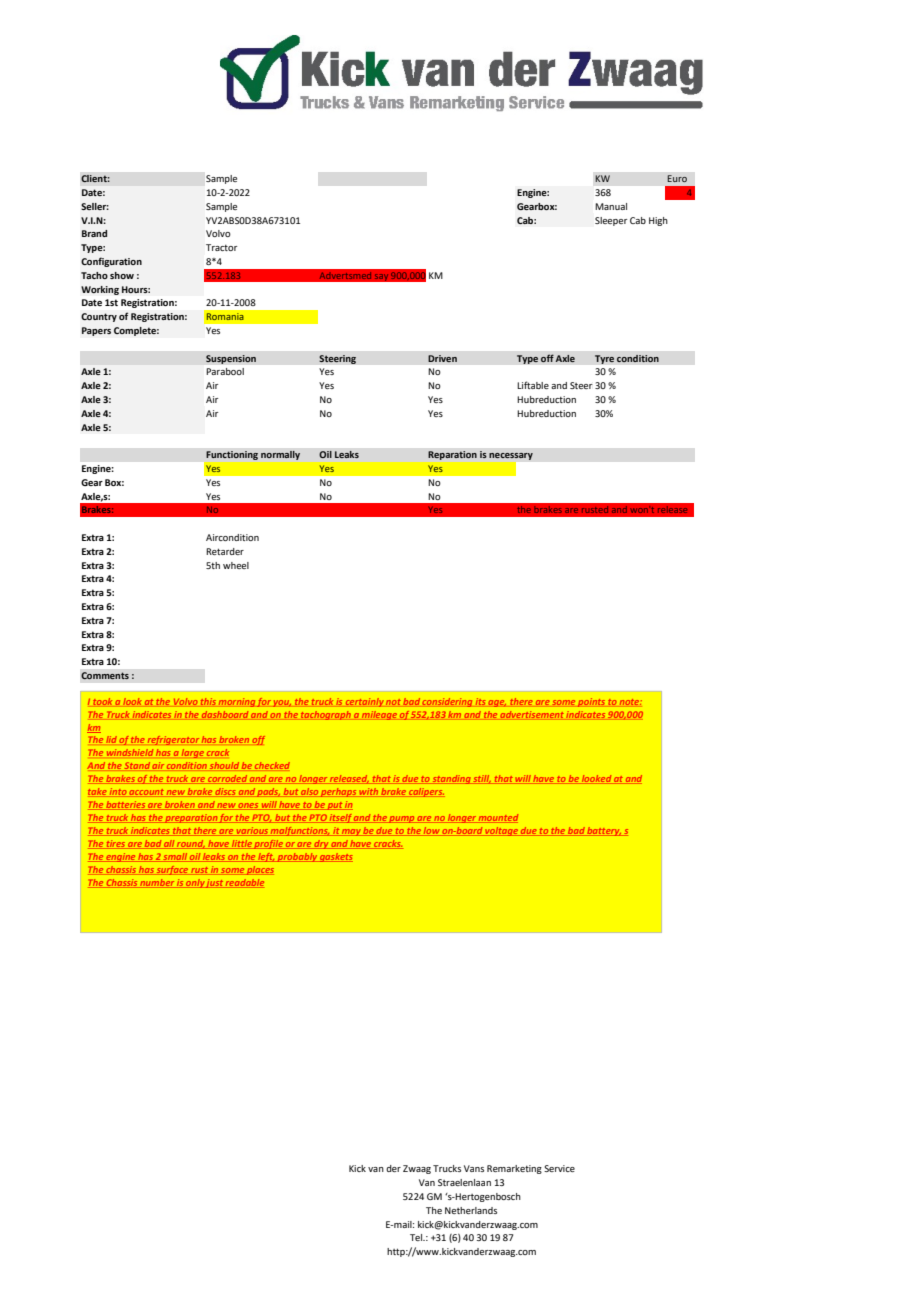 The width and height of the screenshot is (924, 1308). I want to click on points, so click(591, 702).
